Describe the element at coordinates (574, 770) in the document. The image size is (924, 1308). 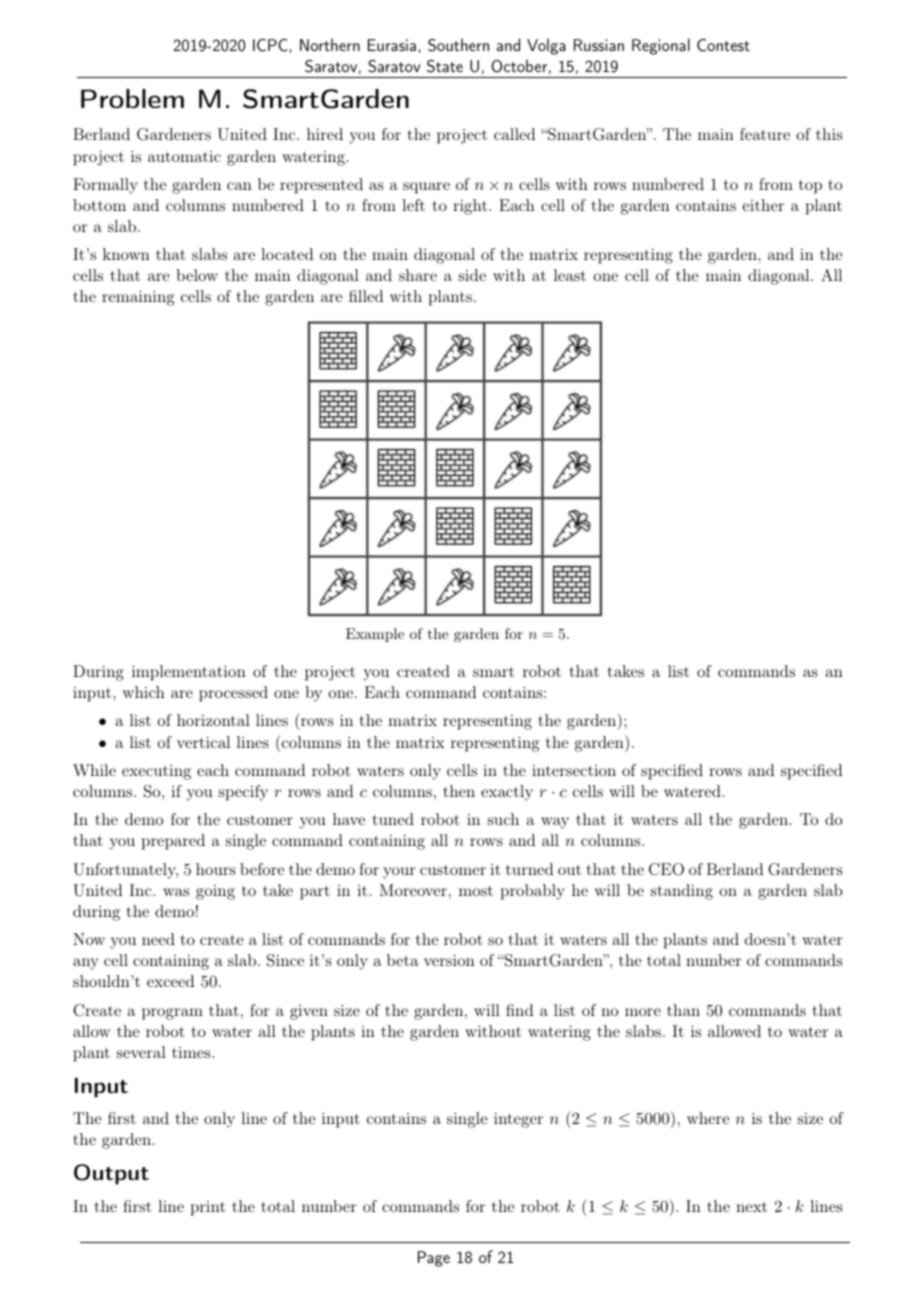
I see `intersection` at that location.
